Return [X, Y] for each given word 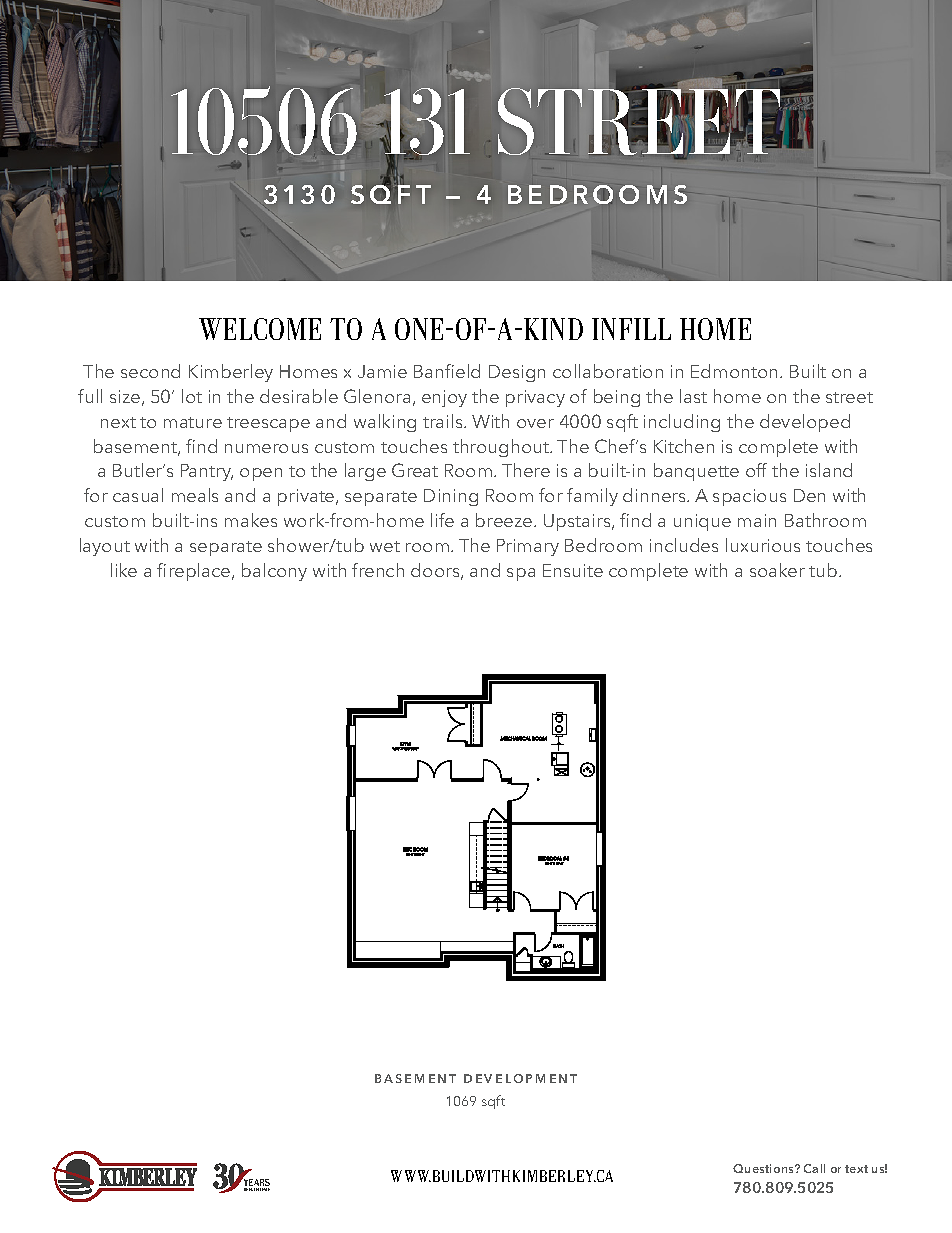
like [124, 570]
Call [814, 1168]
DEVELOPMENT [520, 1078]
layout [105, 547]
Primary [528, 547]
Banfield [447, 371]
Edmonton [736, 371]
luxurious [763, 545]
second [150, 371]
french [378, 570]
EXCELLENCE [259, 1189]
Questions [764, 1168]
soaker [777, 570]
